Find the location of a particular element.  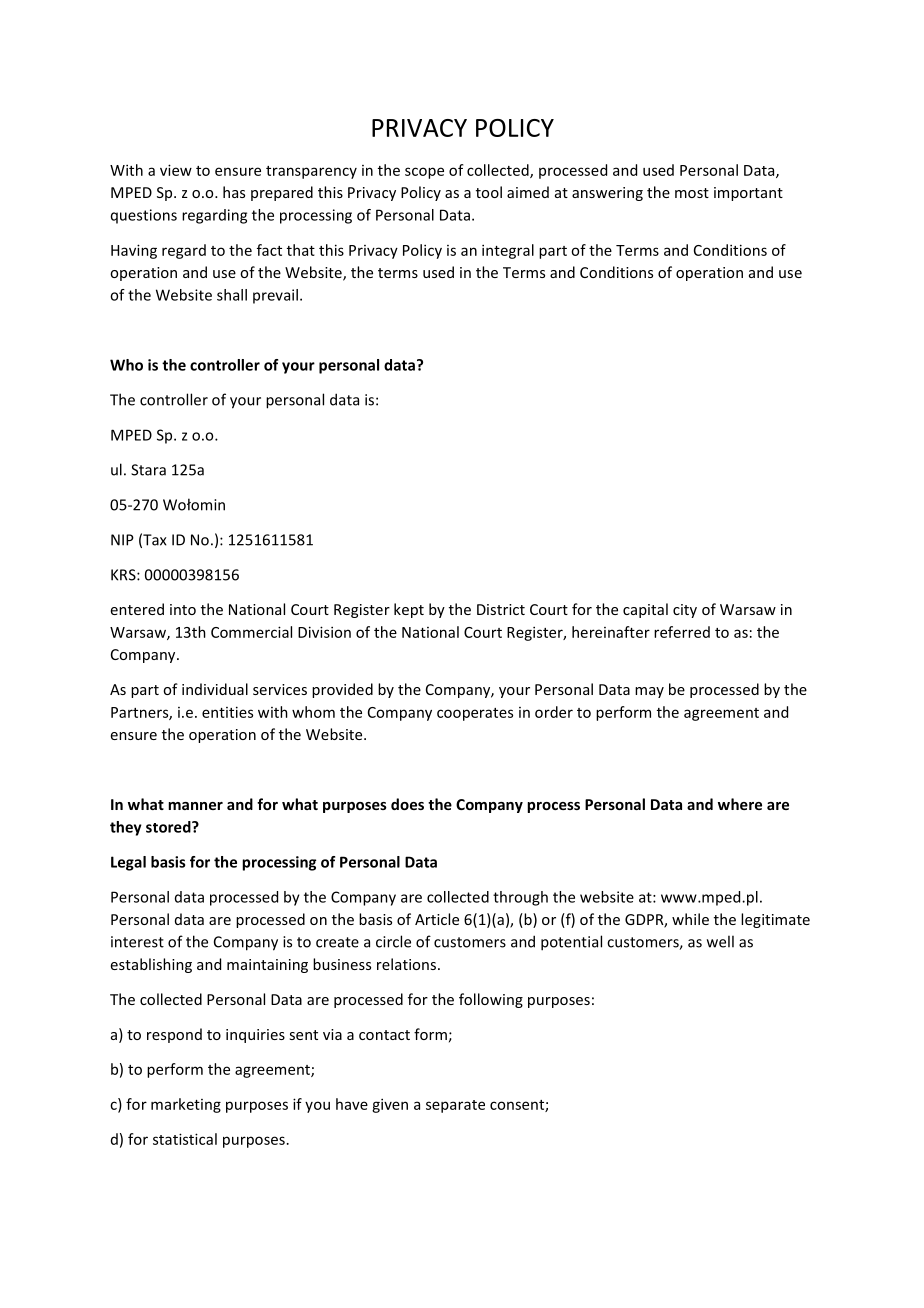

kept is located at coordinates (409, 610).
